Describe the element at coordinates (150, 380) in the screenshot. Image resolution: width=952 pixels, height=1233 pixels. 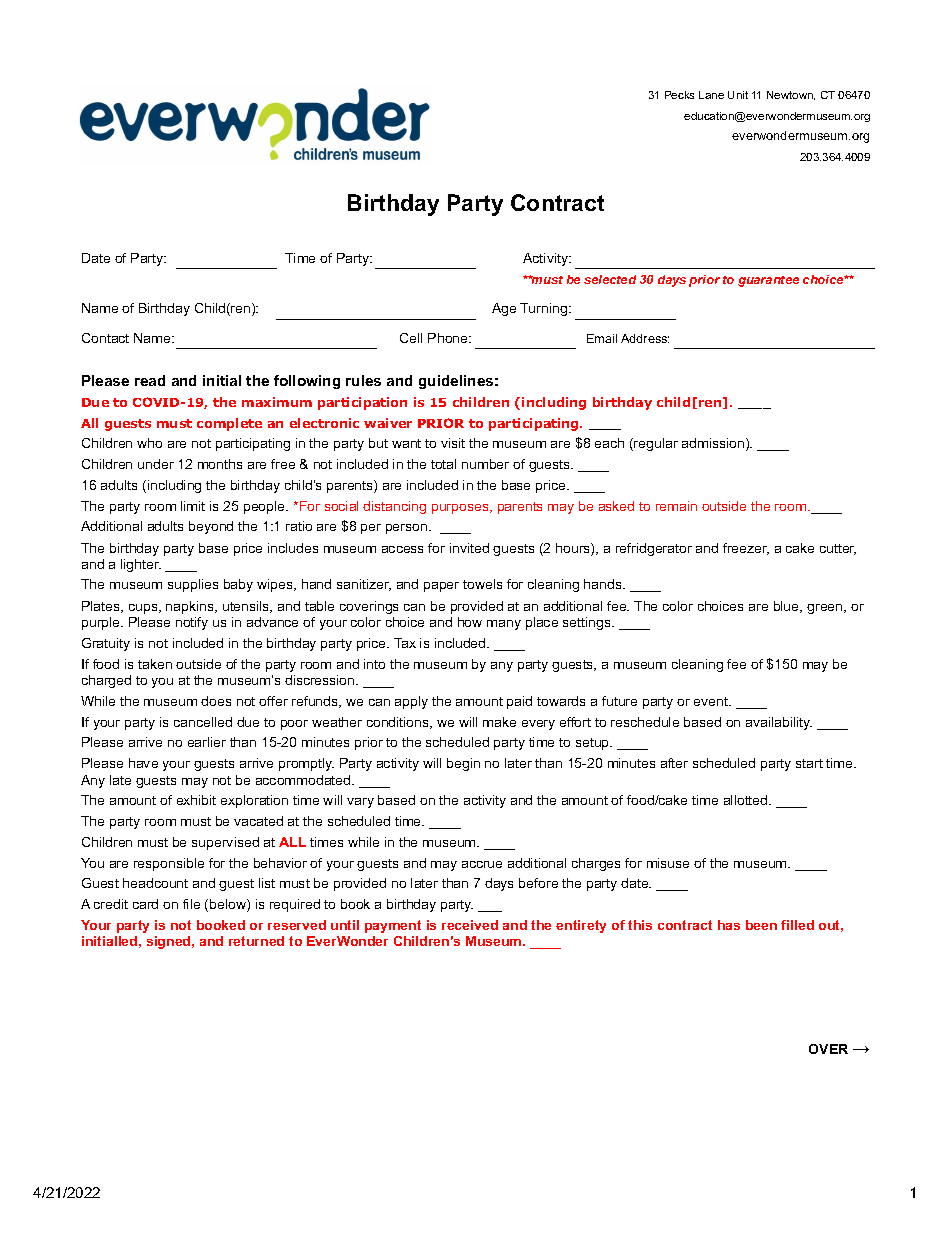
I see `read` at that location.
